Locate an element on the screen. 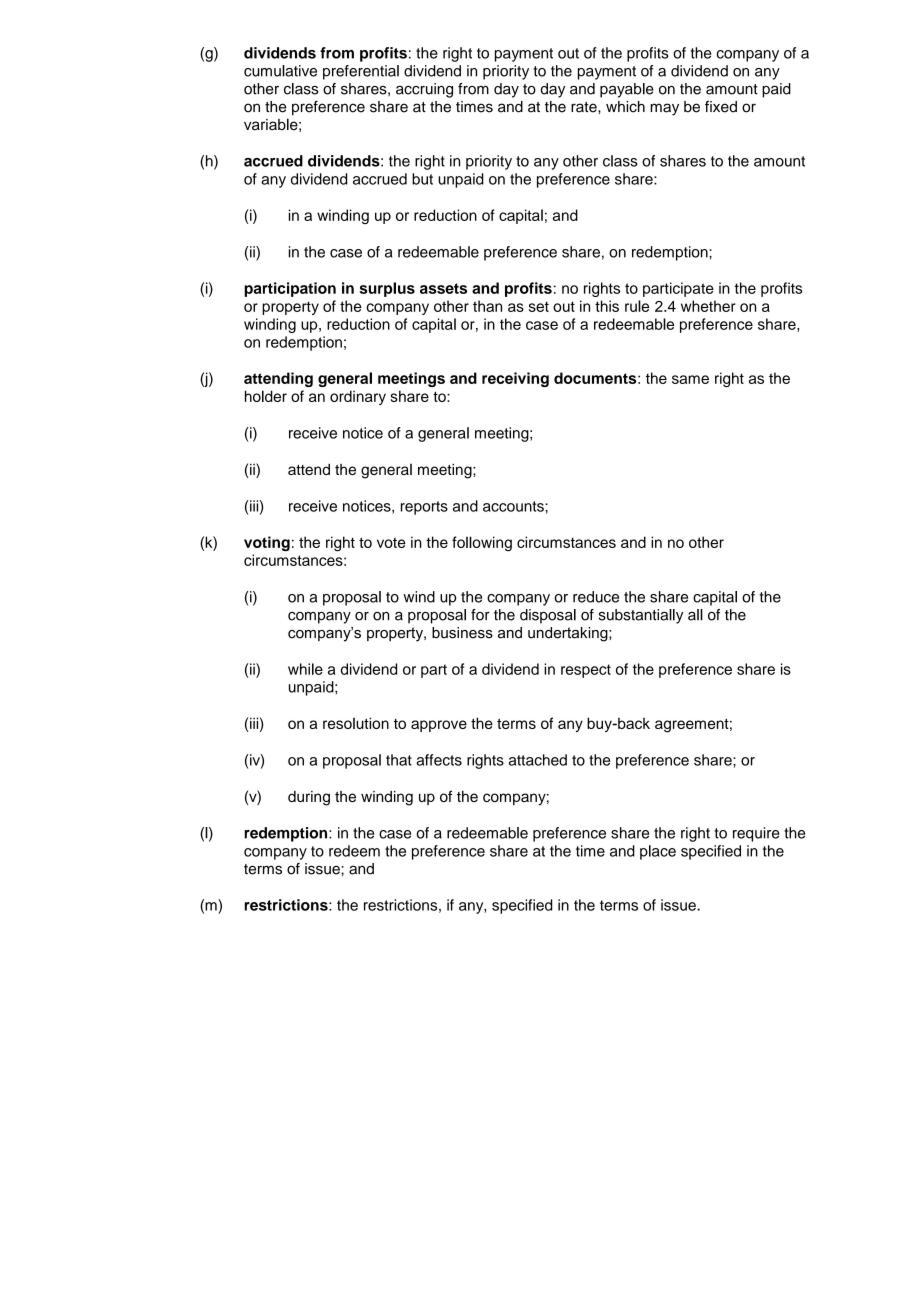 The image size is (924, 1308). ordinary is located at coordinates (358, 397).
